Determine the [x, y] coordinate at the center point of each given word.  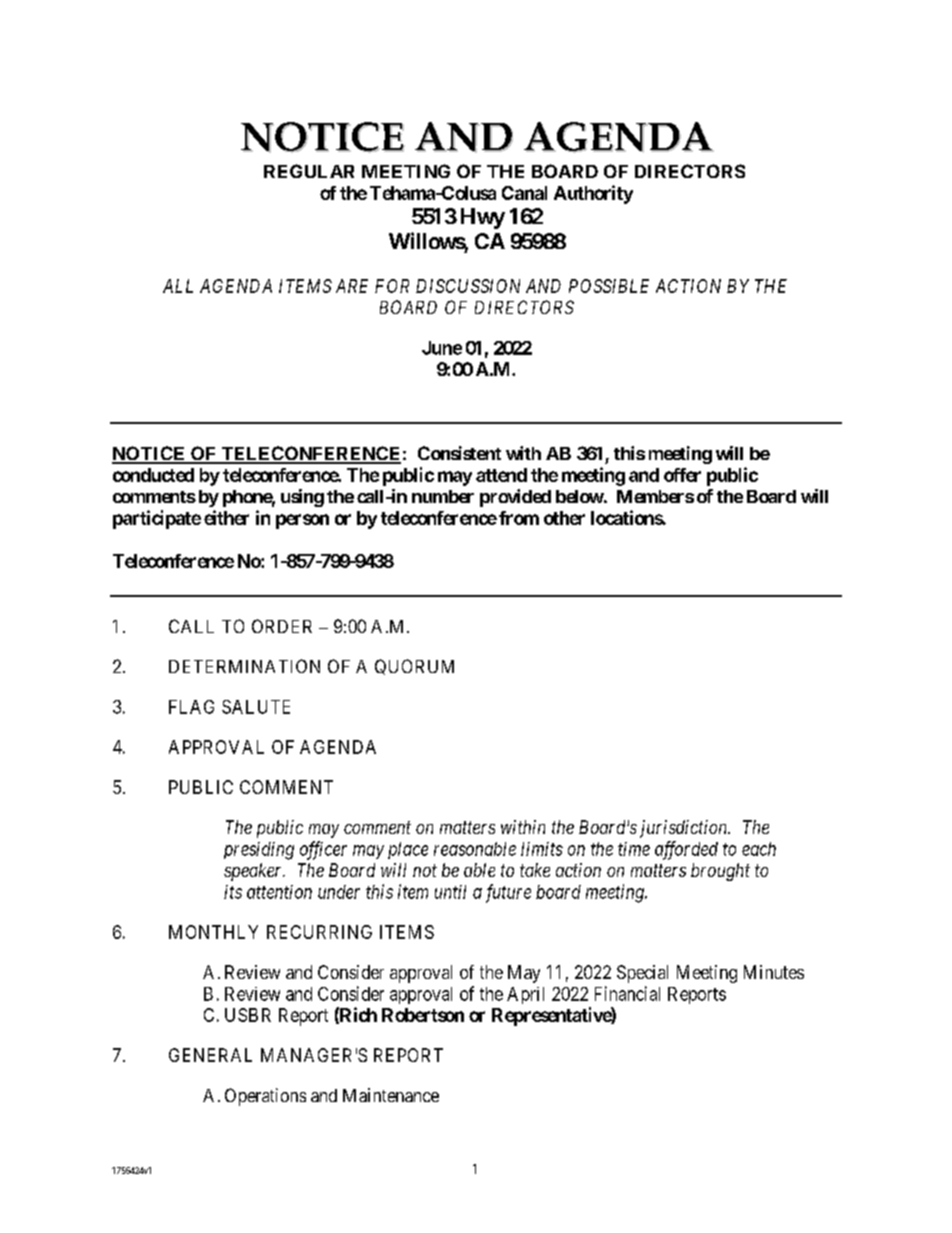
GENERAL [210, 1055]
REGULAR [309, 171]
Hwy [483, 218]
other [564, 518]
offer [682, 475]
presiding [259, 851]
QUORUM [414, 667]
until [450, 892]
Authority [593, 194]
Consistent [459, 453]
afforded [686, 850]
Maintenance [391, 1095]
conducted [153, 475]
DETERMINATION [244, 666]
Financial [627, 993]
